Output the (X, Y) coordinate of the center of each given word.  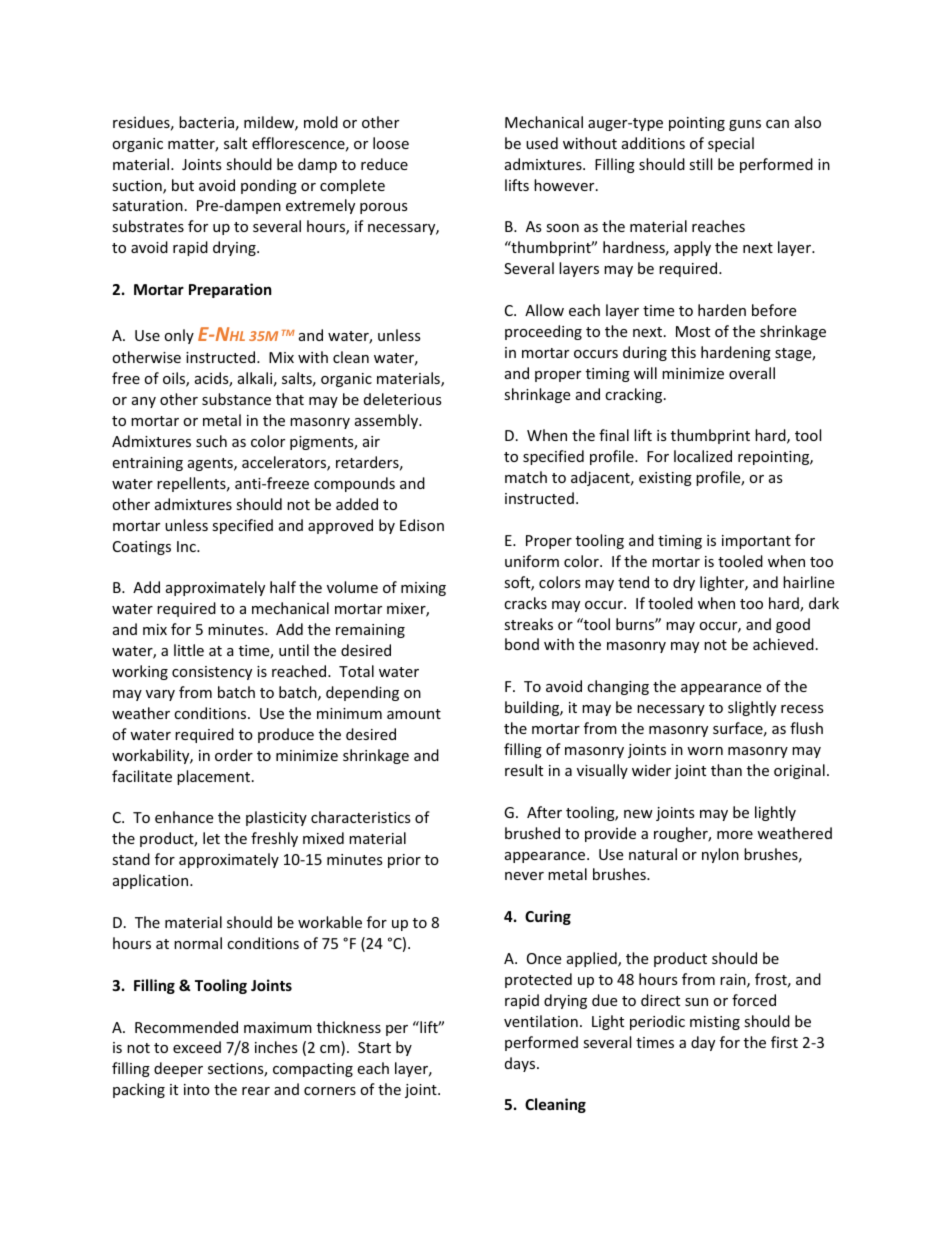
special (731, 144)
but (183, 185)
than (726, 770)
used (542, 143)
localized (703, 456)
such (211, 441)
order (234, 755)
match (526, 477)
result (524, 770)
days (521, 1064)
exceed (197, 1047)
